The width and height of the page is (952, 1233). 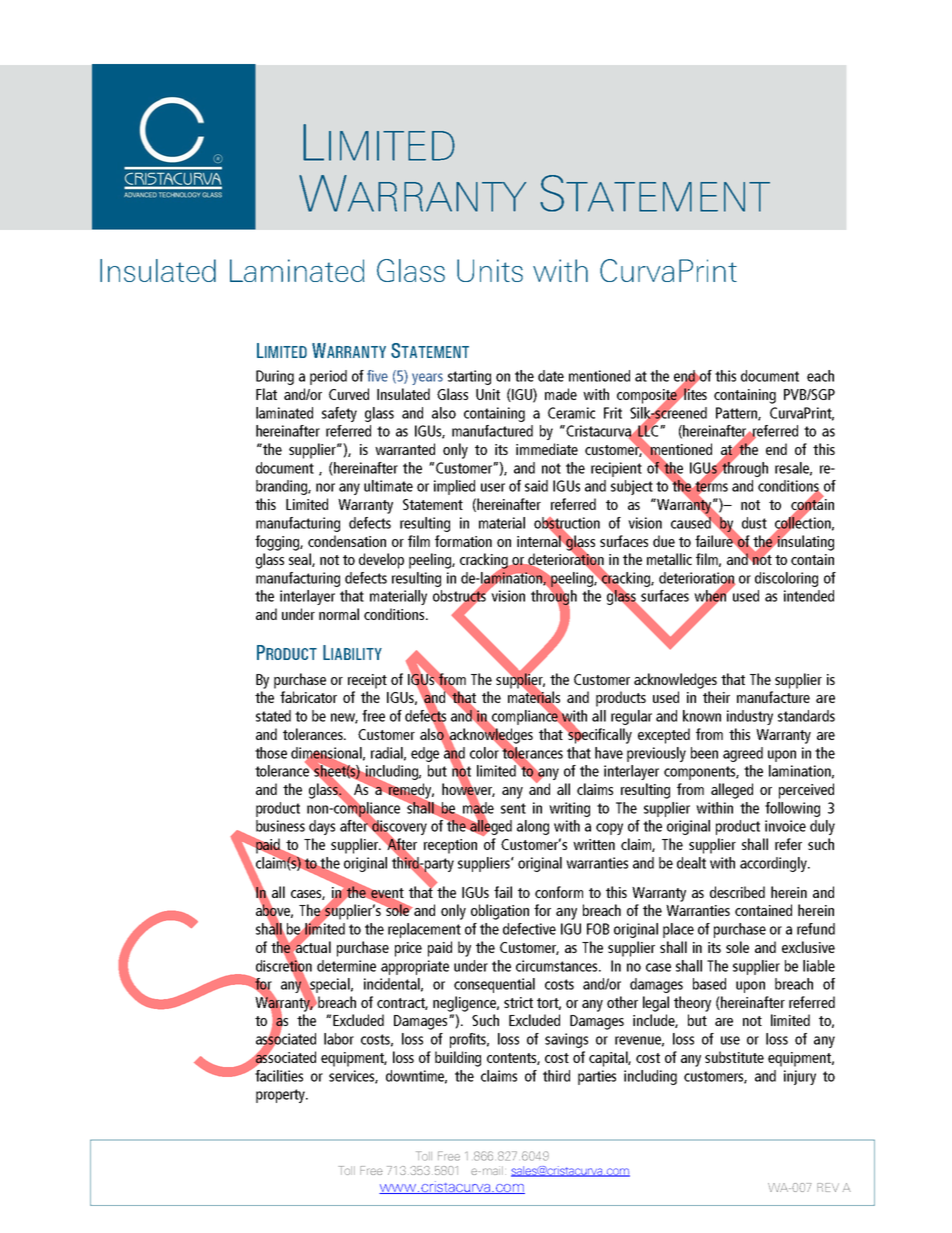 What do you see at coordinates (613, 413) in the page?
I see `Frit` at bounding box center [613, 413].
